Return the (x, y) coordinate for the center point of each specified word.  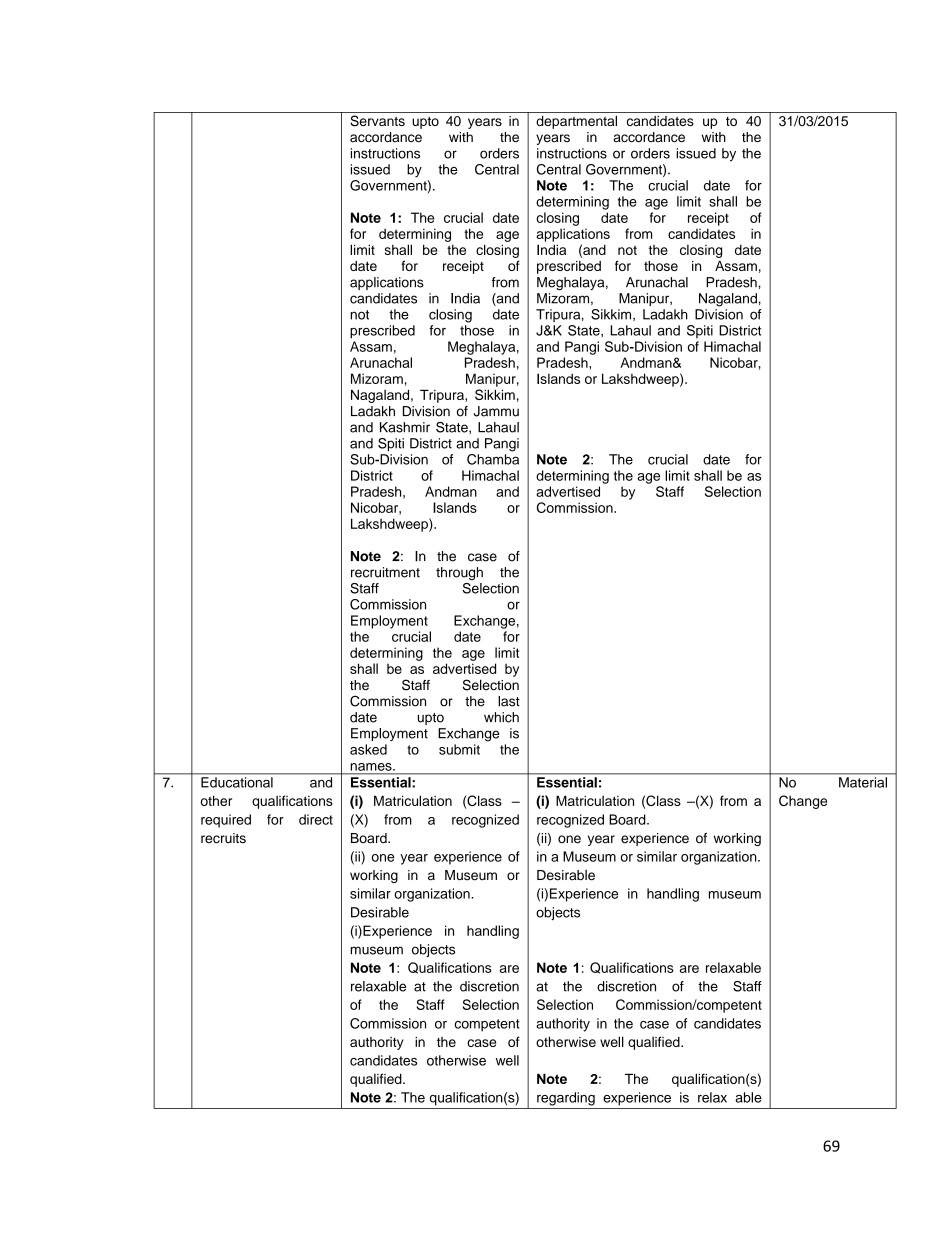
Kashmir (405, 427)
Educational (237, 782)
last (509, 701)
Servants (377, 121)
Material (863, 782)
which (501, 717)
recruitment (385, 572)
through (459, 574)
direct (316, 819)
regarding (566, 1099)
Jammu (496, 411)
